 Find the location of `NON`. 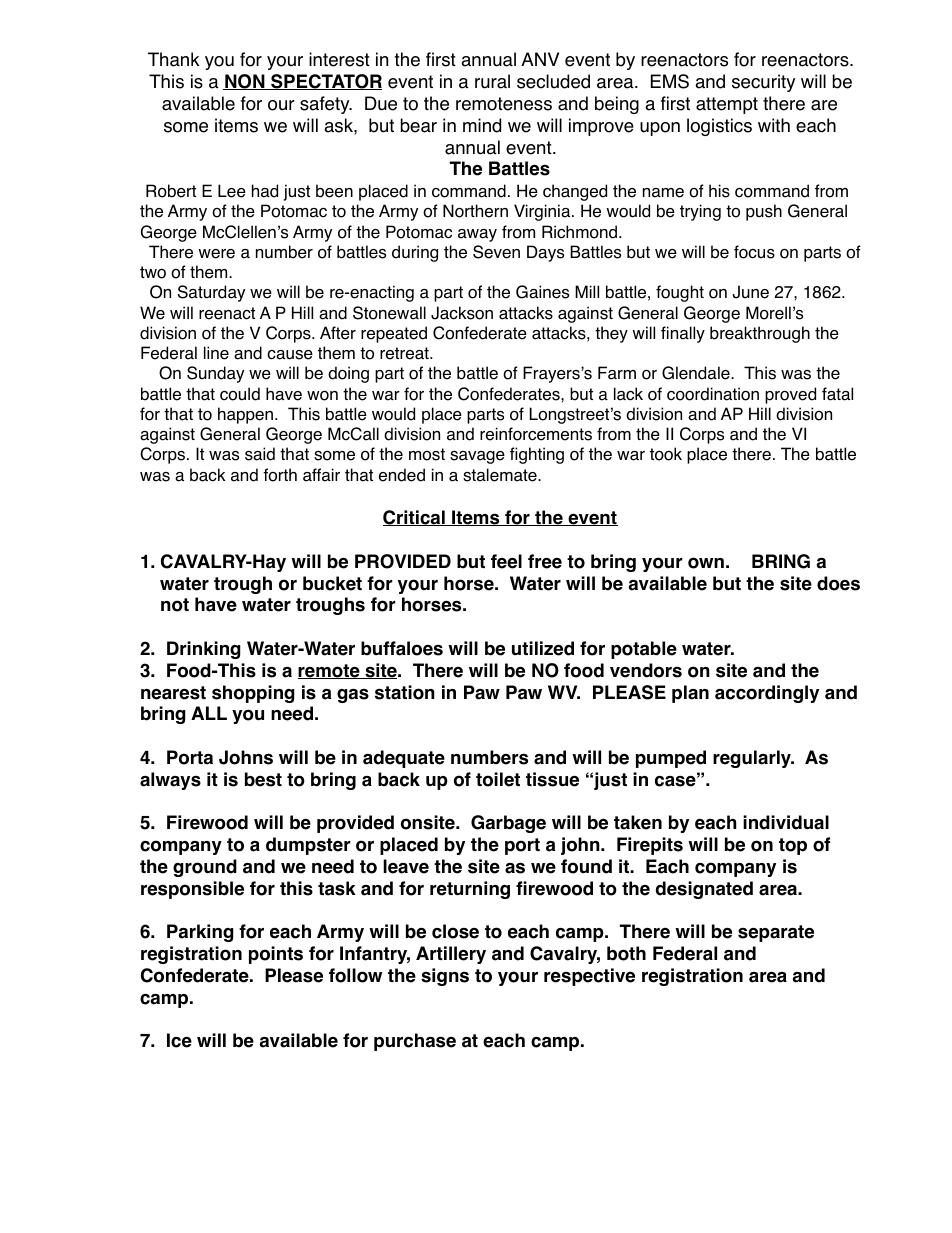

NON is located at coordinates (245, 82).
